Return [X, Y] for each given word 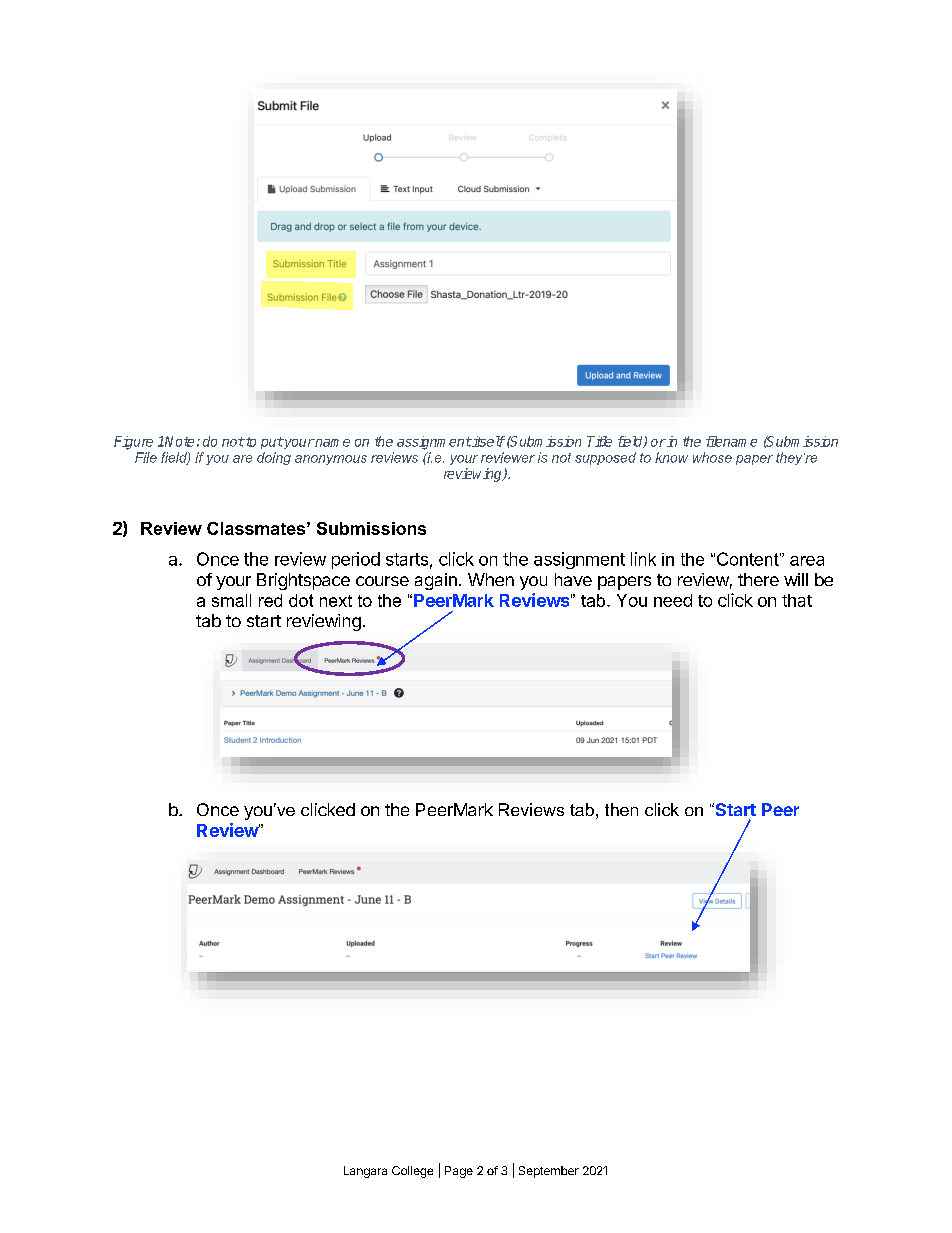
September [549, 1172]
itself [488, 441]
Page [459, 1172]
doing [274, 458]
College [412, 1172]
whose [712, 457]
